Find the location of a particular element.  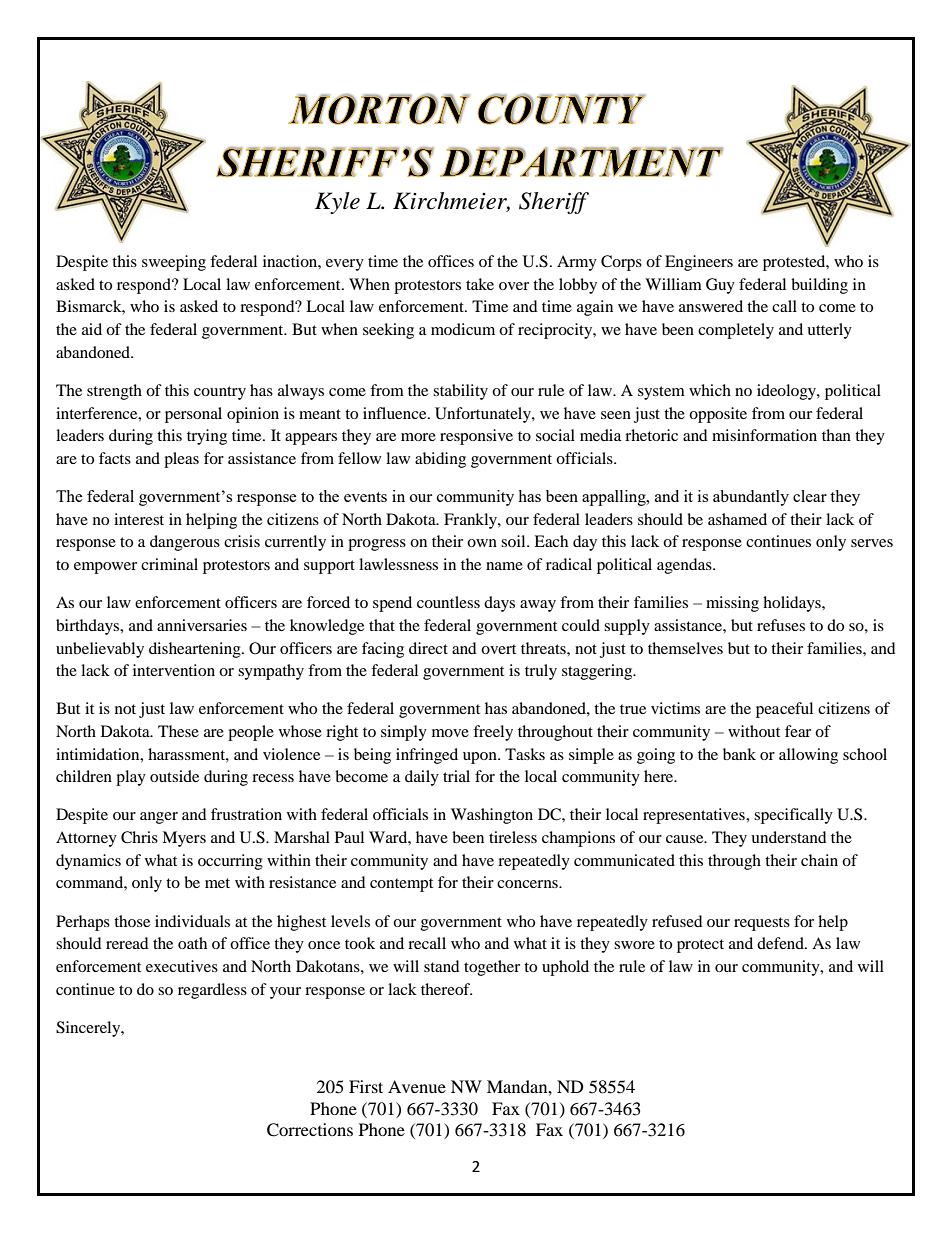

Engineers is located at coordinates (699, 263).
